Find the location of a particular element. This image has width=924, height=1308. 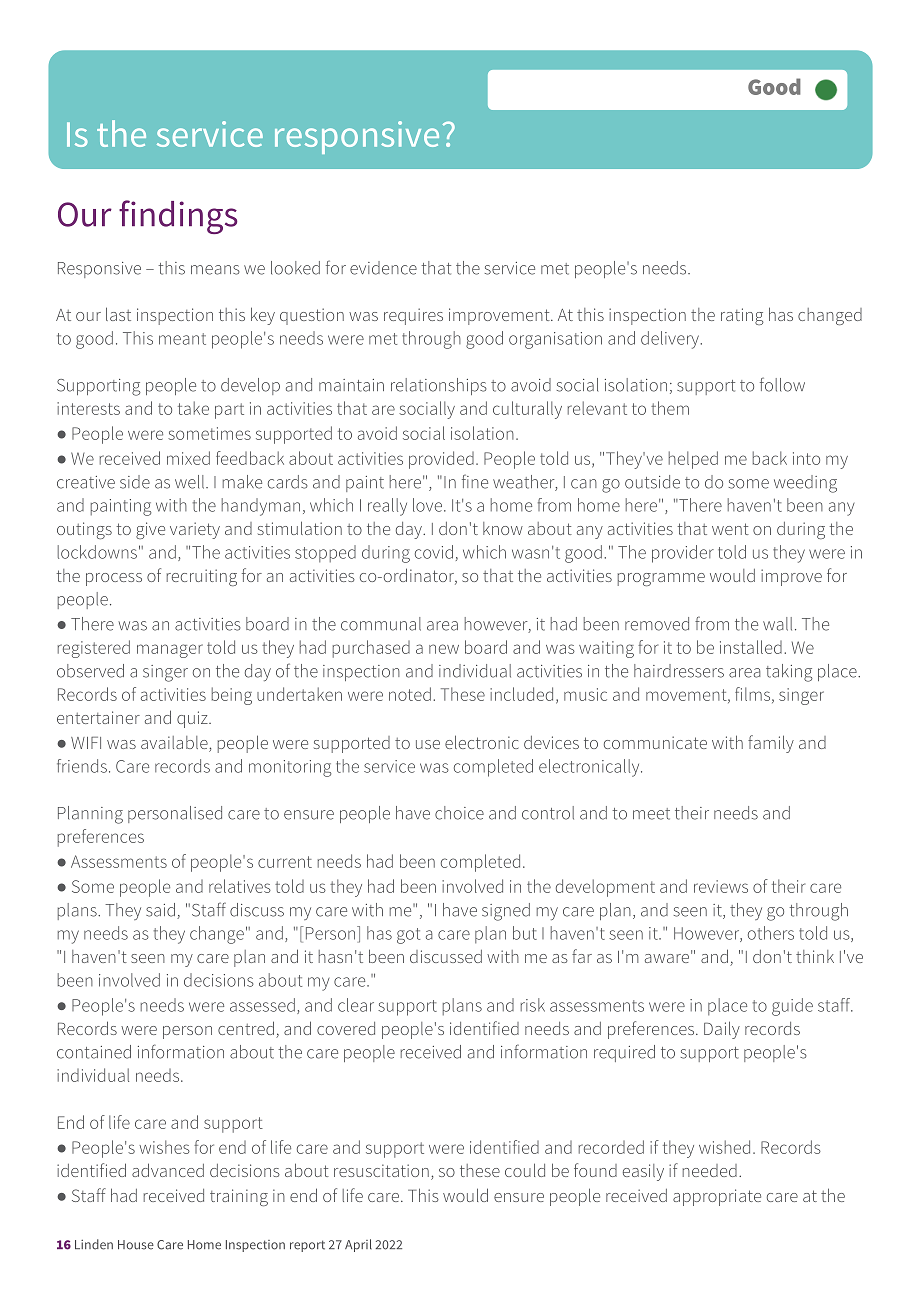

manager is located at coordinates (170, 651).
